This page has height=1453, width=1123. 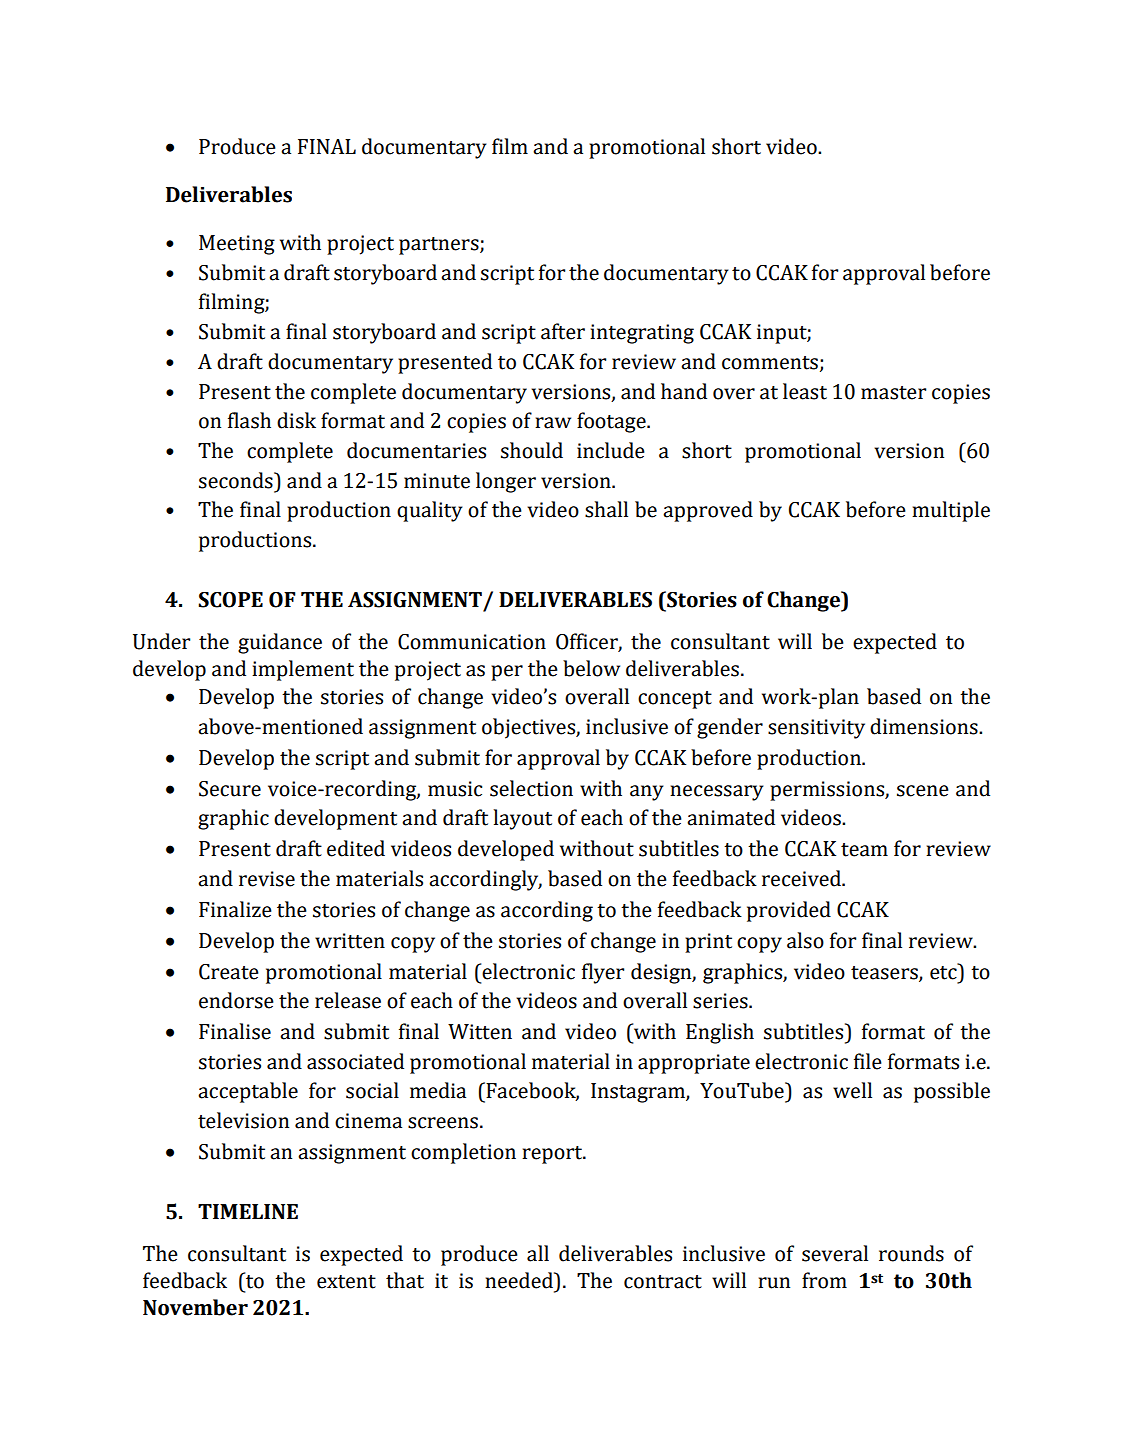 What do you see at coordinates (531, 788) in the page?
I see `selection` at bounding box center [531, 788].
